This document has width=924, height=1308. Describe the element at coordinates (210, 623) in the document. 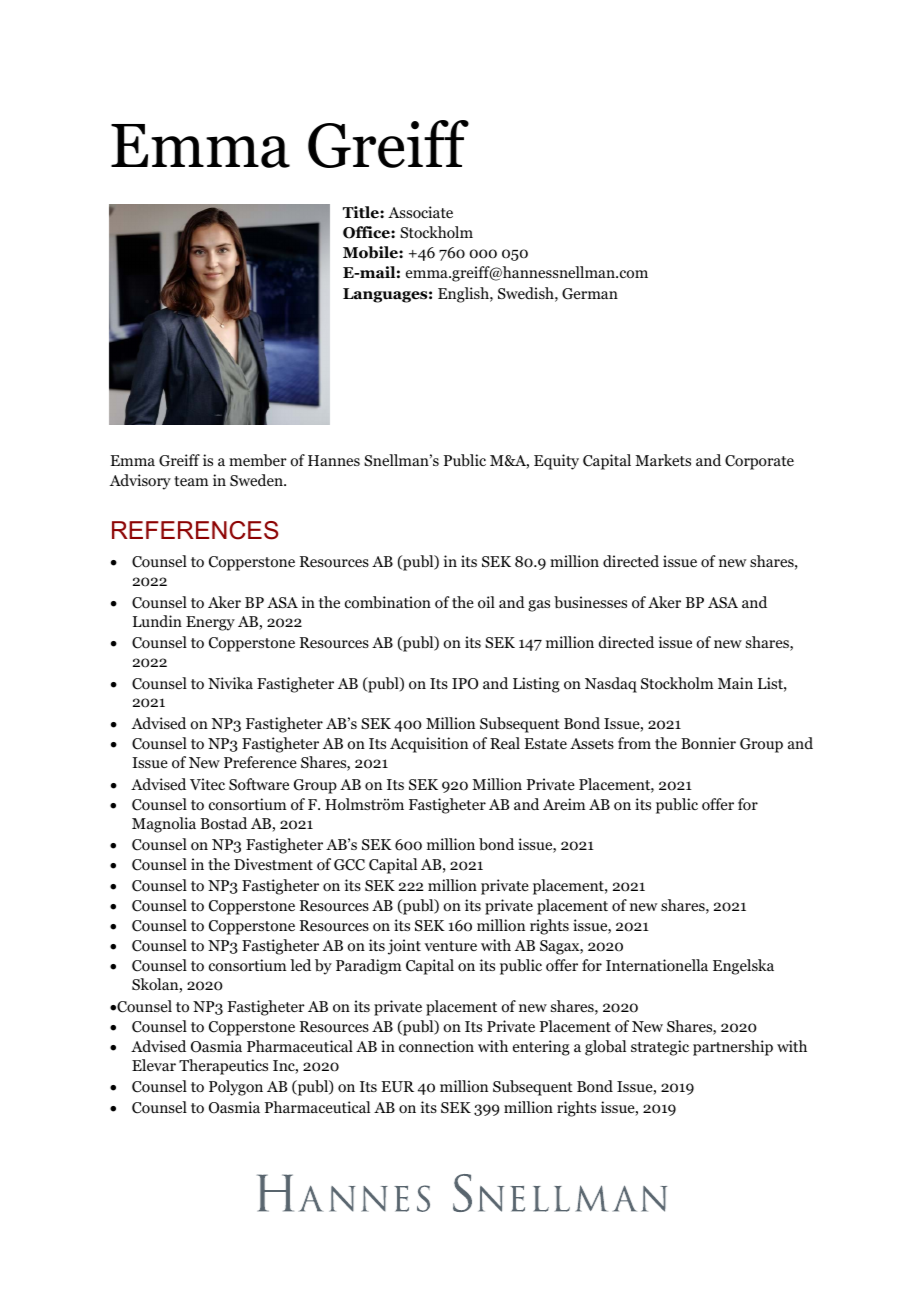

I see `Energy` at that location.
